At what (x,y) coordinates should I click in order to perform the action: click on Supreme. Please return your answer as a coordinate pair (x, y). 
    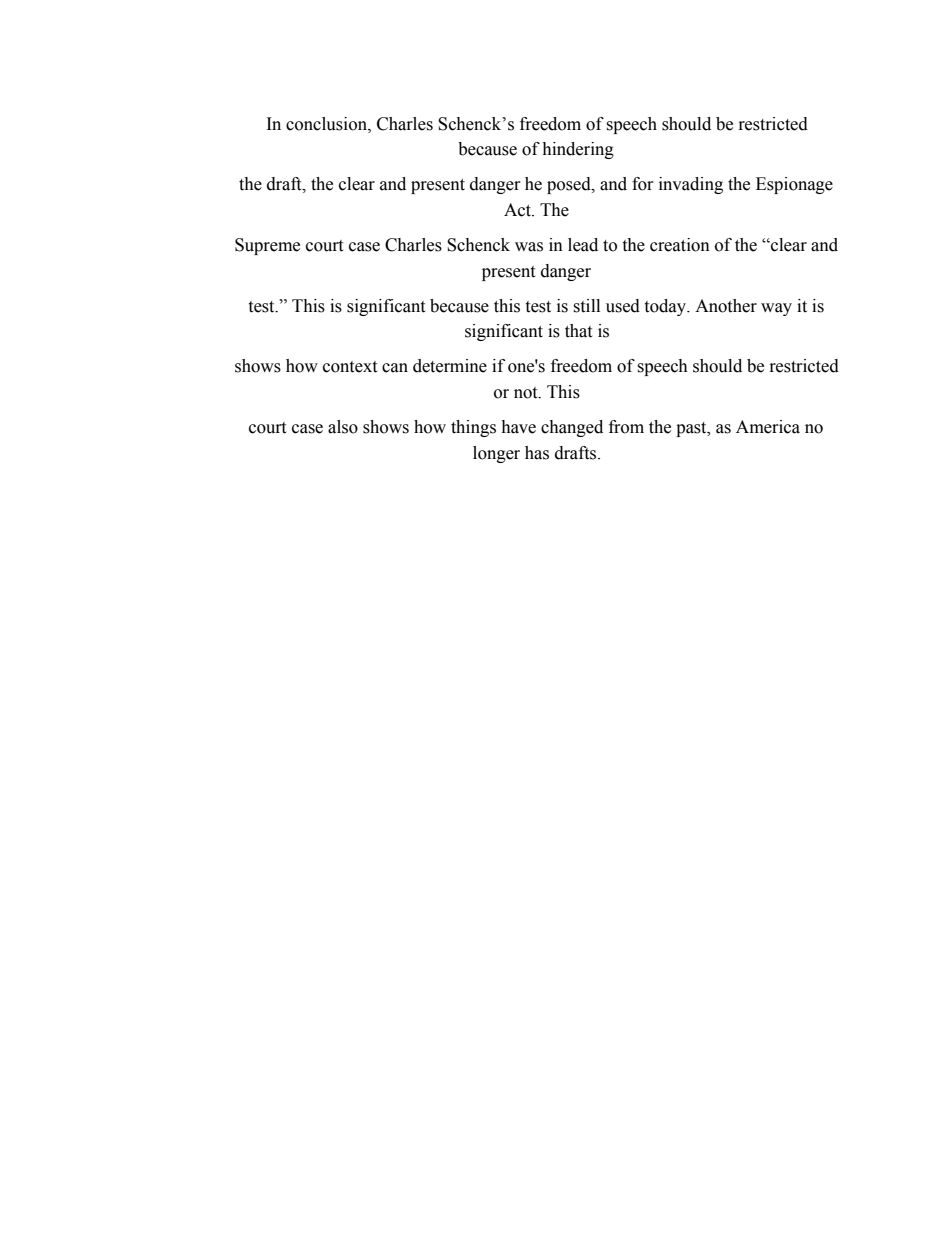
    Looking at the image, I should click on (267, 246).
